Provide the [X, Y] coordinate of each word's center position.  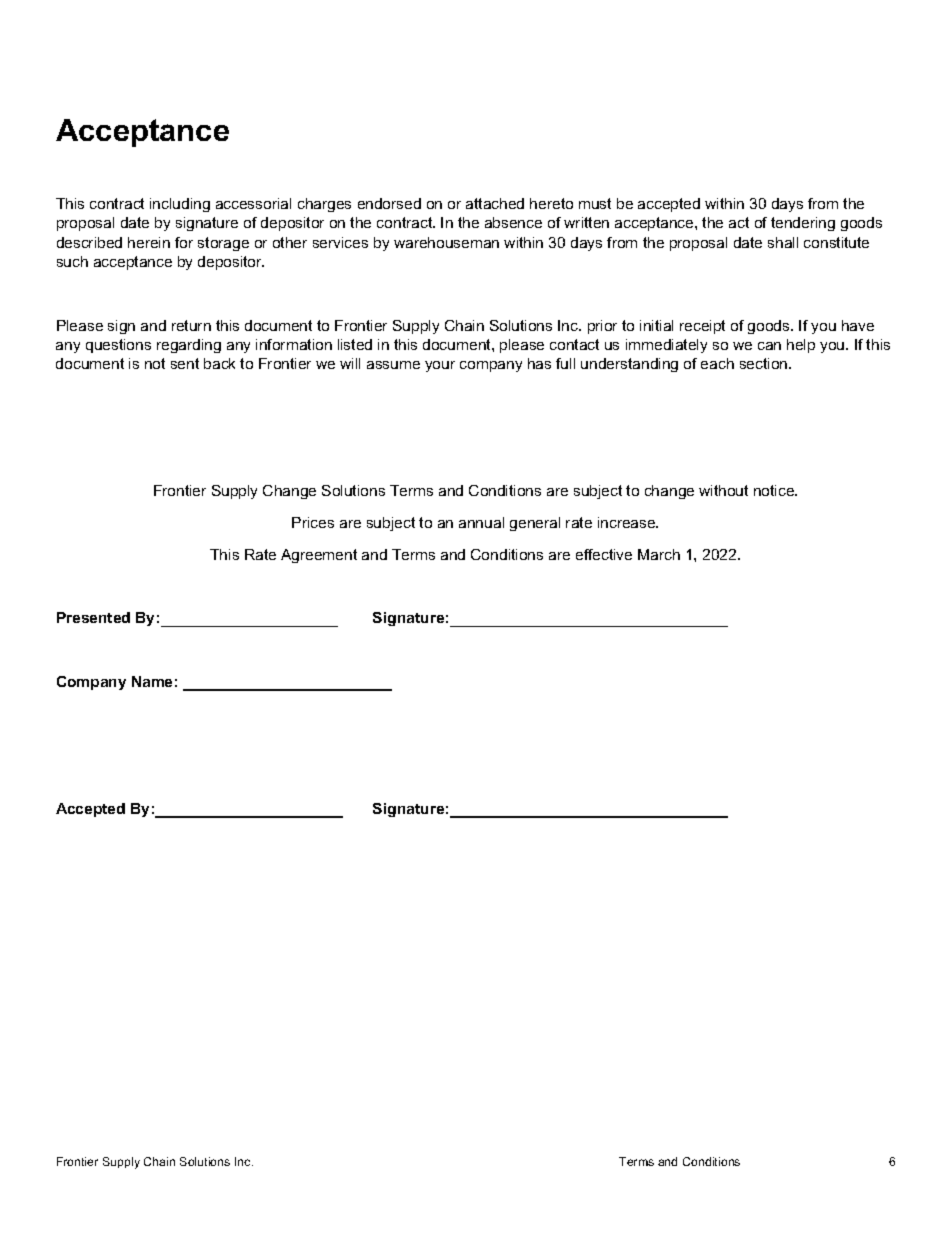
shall [783, 242]
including [180, 205]
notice [775, 490]
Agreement [319, 556]
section [765, 363]
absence [513, 222]
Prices [313, 522]
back [219, 363]
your [440, 366]
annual [481, 522]
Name [152, 681]
